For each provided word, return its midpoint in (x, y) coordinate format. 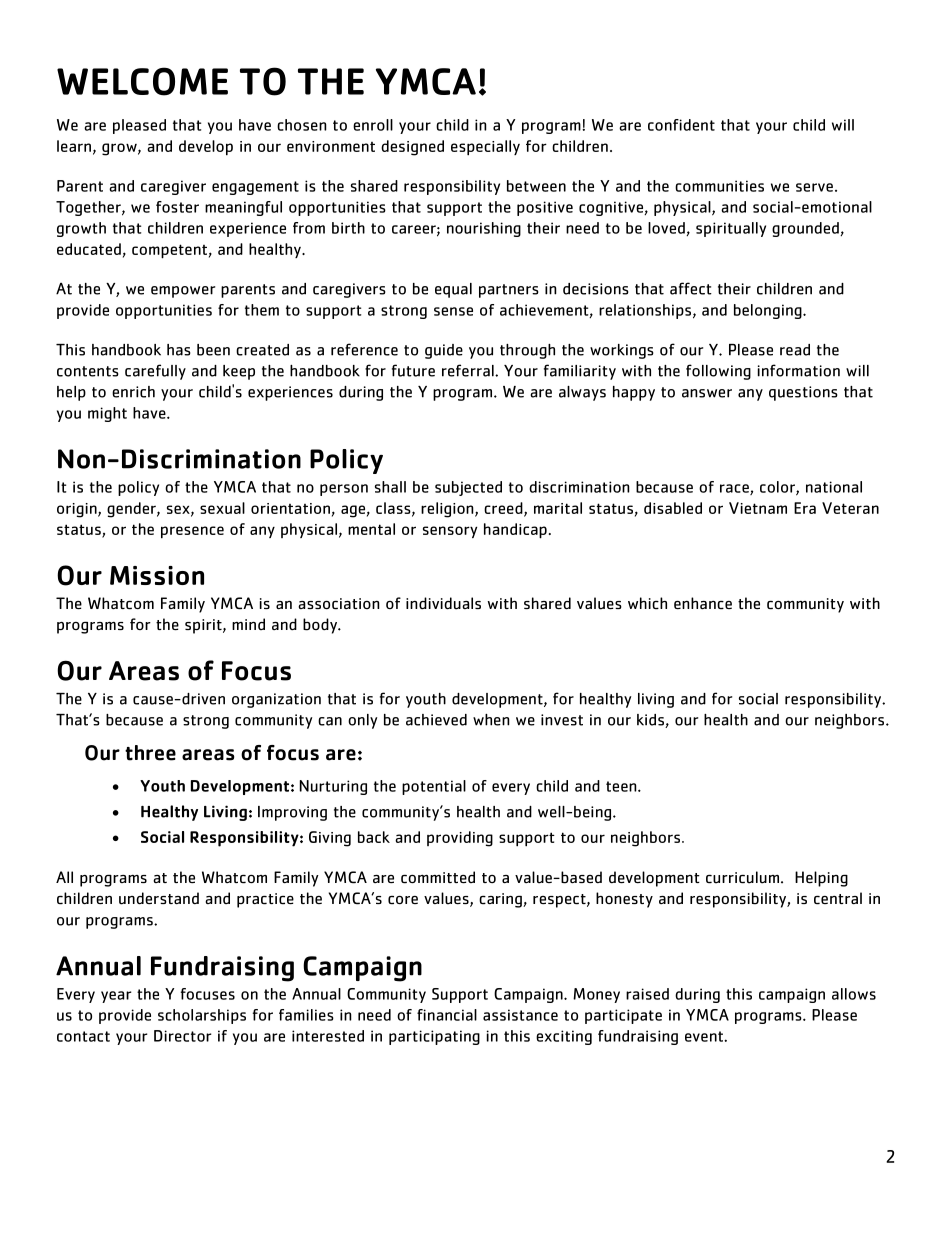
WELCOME (142, 81)
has (179, 350)
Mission (157, 575)
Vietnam (758, 508)
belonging (769, 311)
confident (681, 125)
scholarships (202, 1016)
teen (622, 786)
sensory (450, 532)
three (150, 753)
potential (434, 787)
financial (447, 1015)
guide (444, 351)
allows (854, 994)
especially (485, 148)
